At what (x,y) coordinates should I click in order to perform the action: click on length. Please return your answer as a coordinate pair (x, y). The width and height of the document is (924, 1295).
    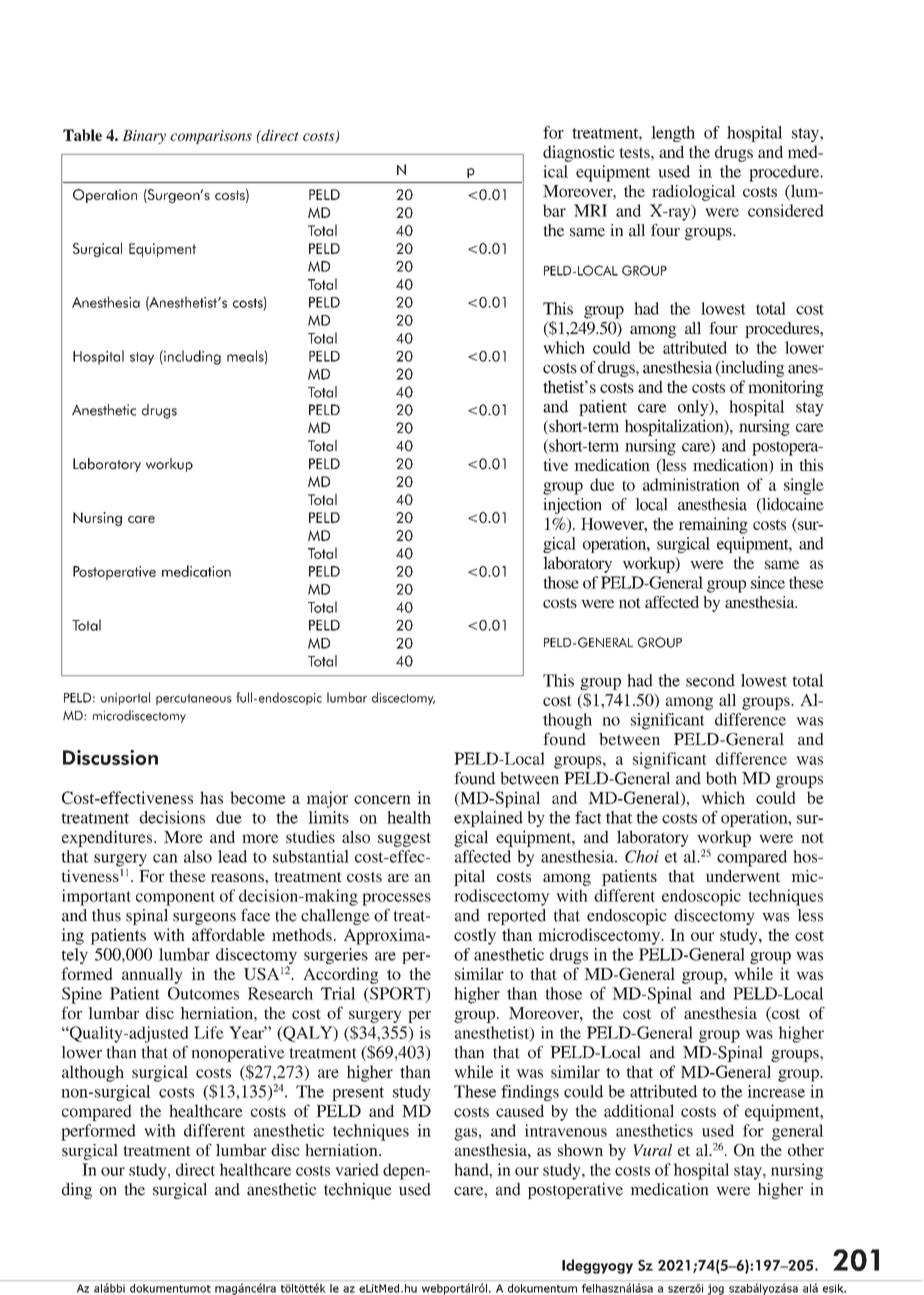
    Looking at the image, I should click on (673, 134).
